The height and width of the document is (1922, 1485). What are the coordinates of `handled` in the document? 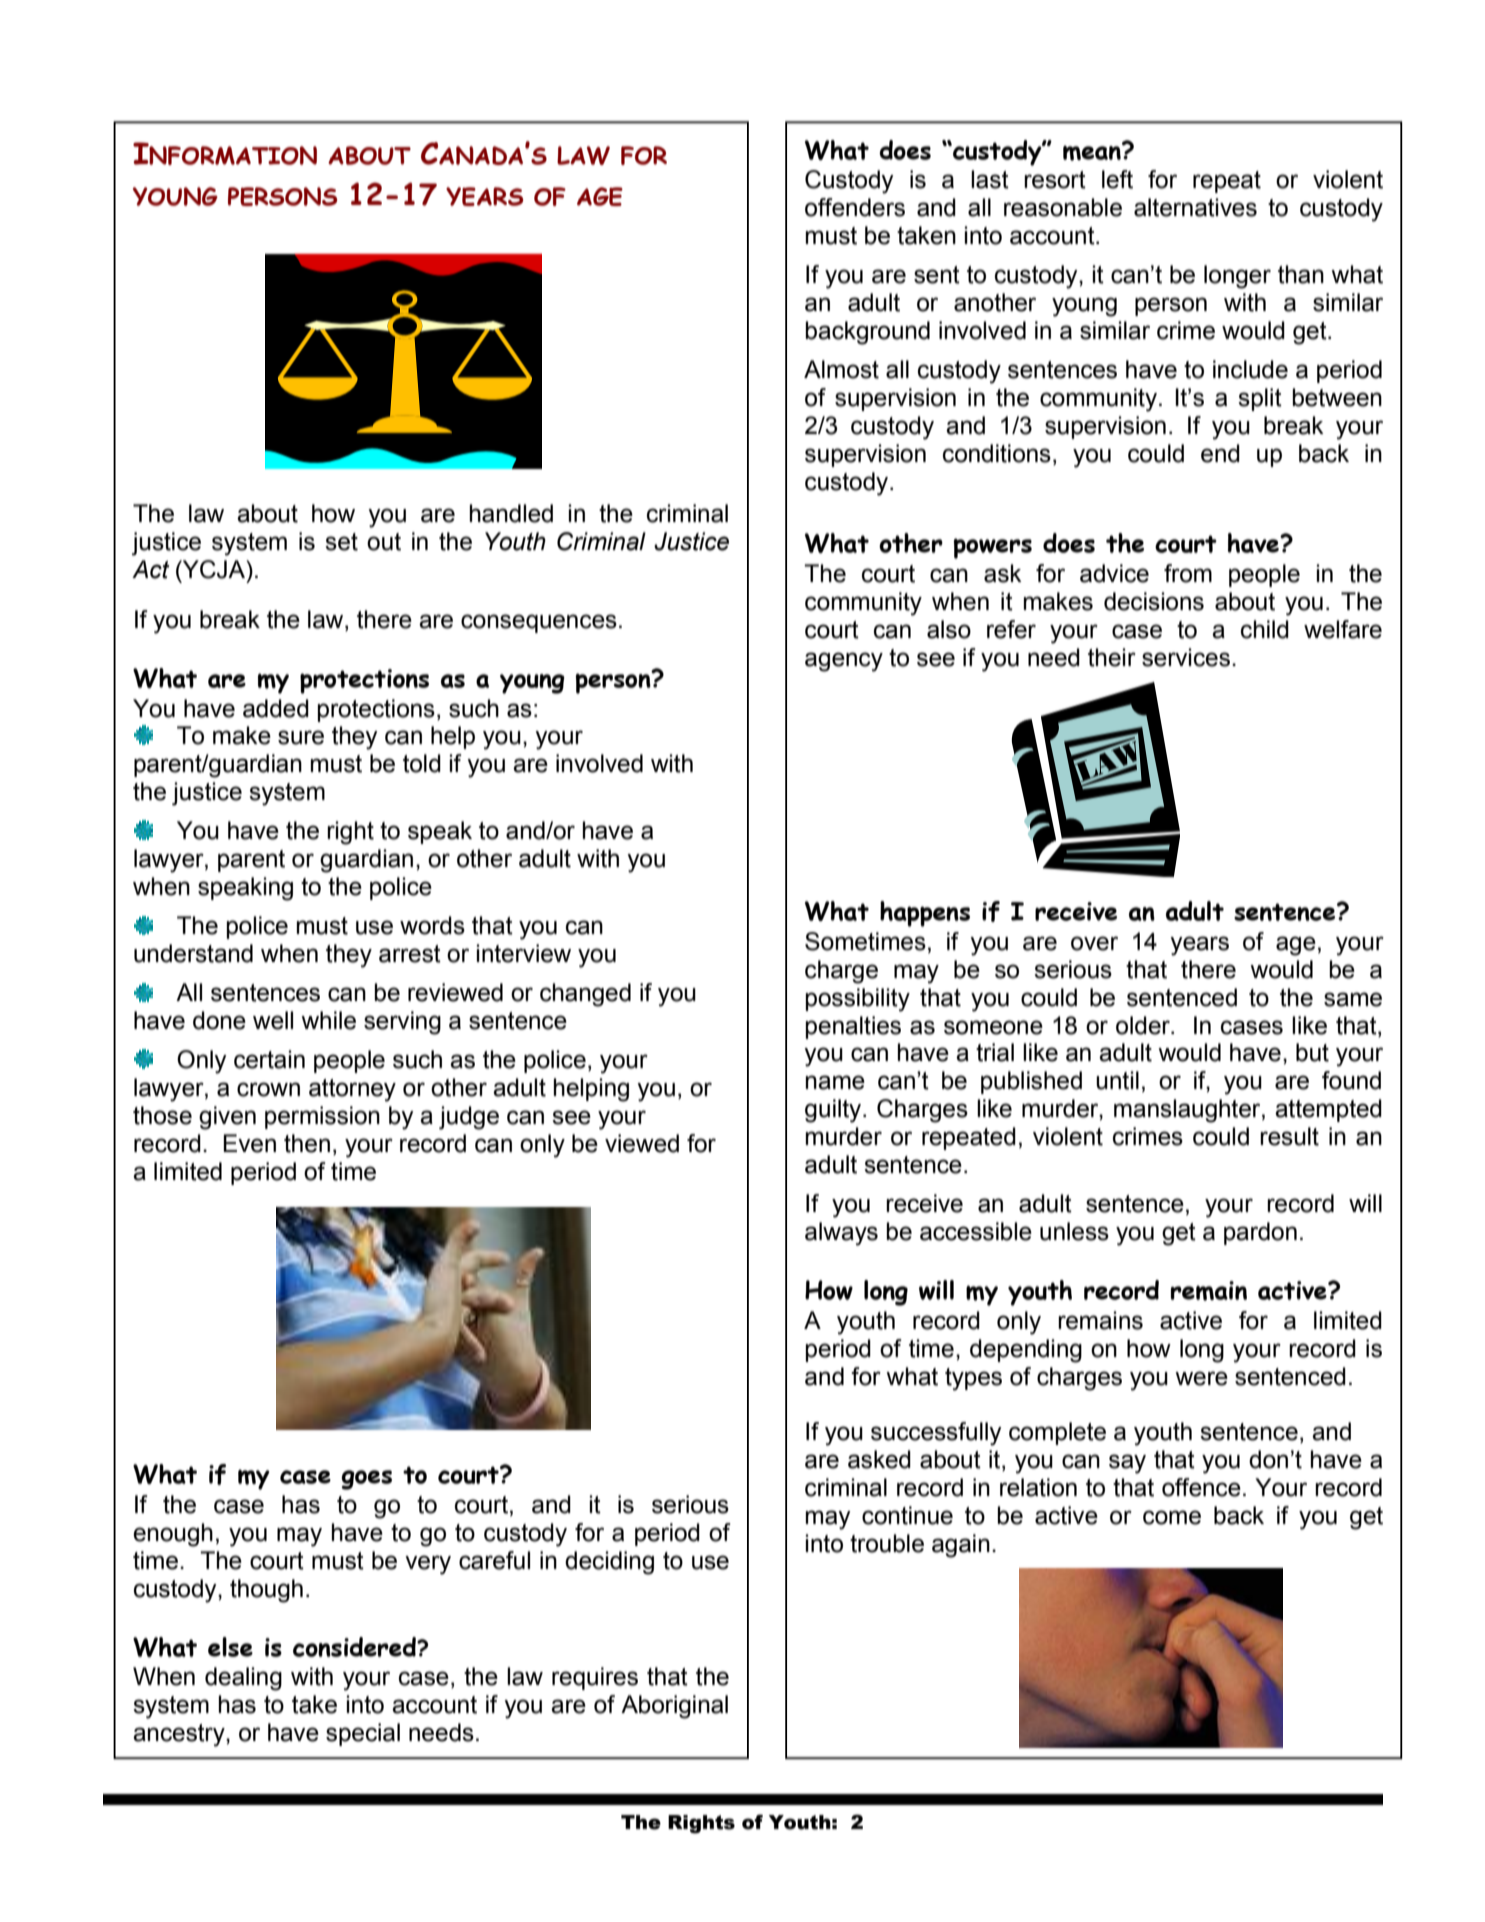 It's located at (511, 513).
